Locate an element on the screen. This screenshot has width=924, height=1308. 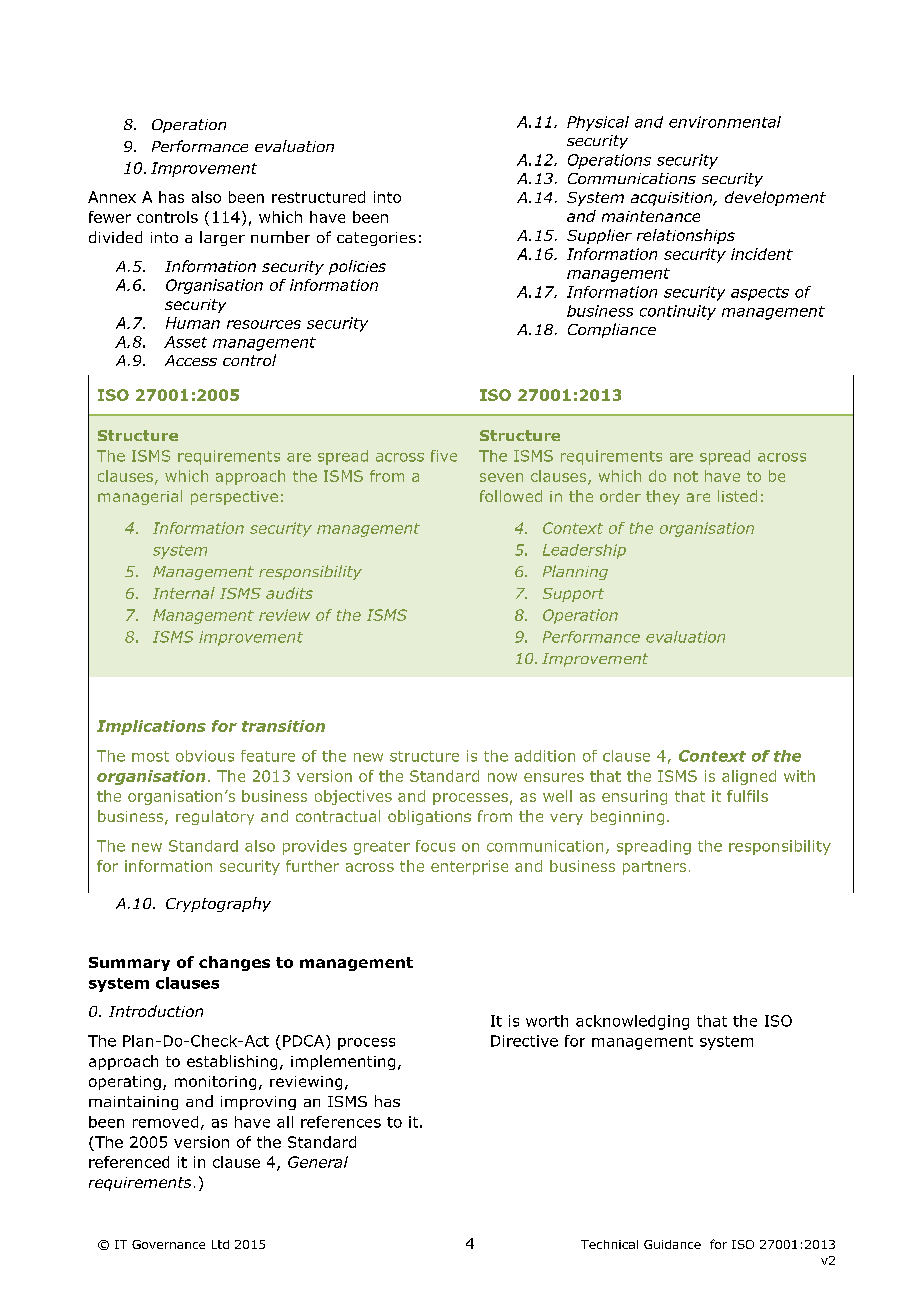
partners is located at coordinates (654, 868).
